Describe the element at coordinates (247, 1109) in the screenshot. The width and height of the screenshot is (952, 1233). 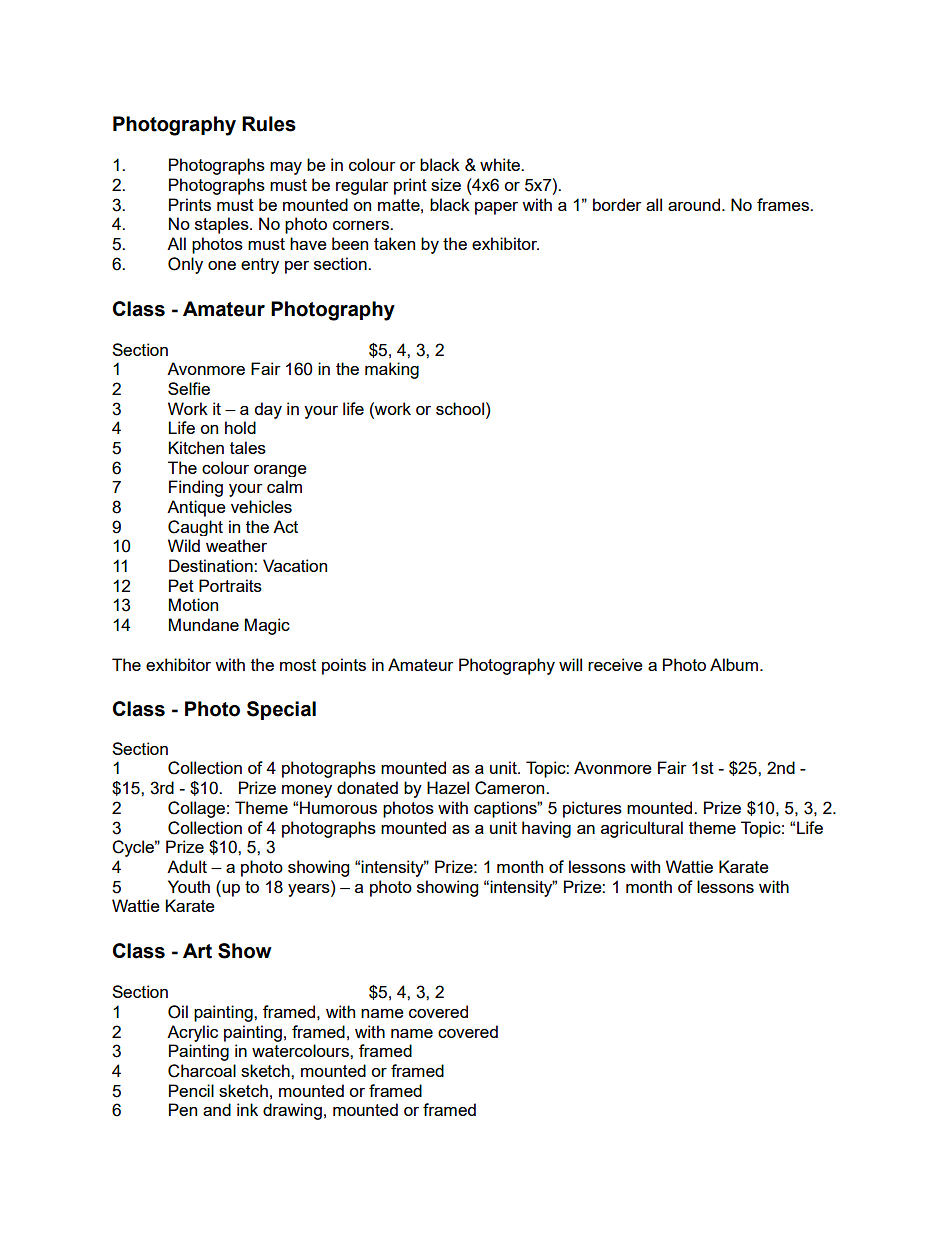
I see `ink` at that location.
